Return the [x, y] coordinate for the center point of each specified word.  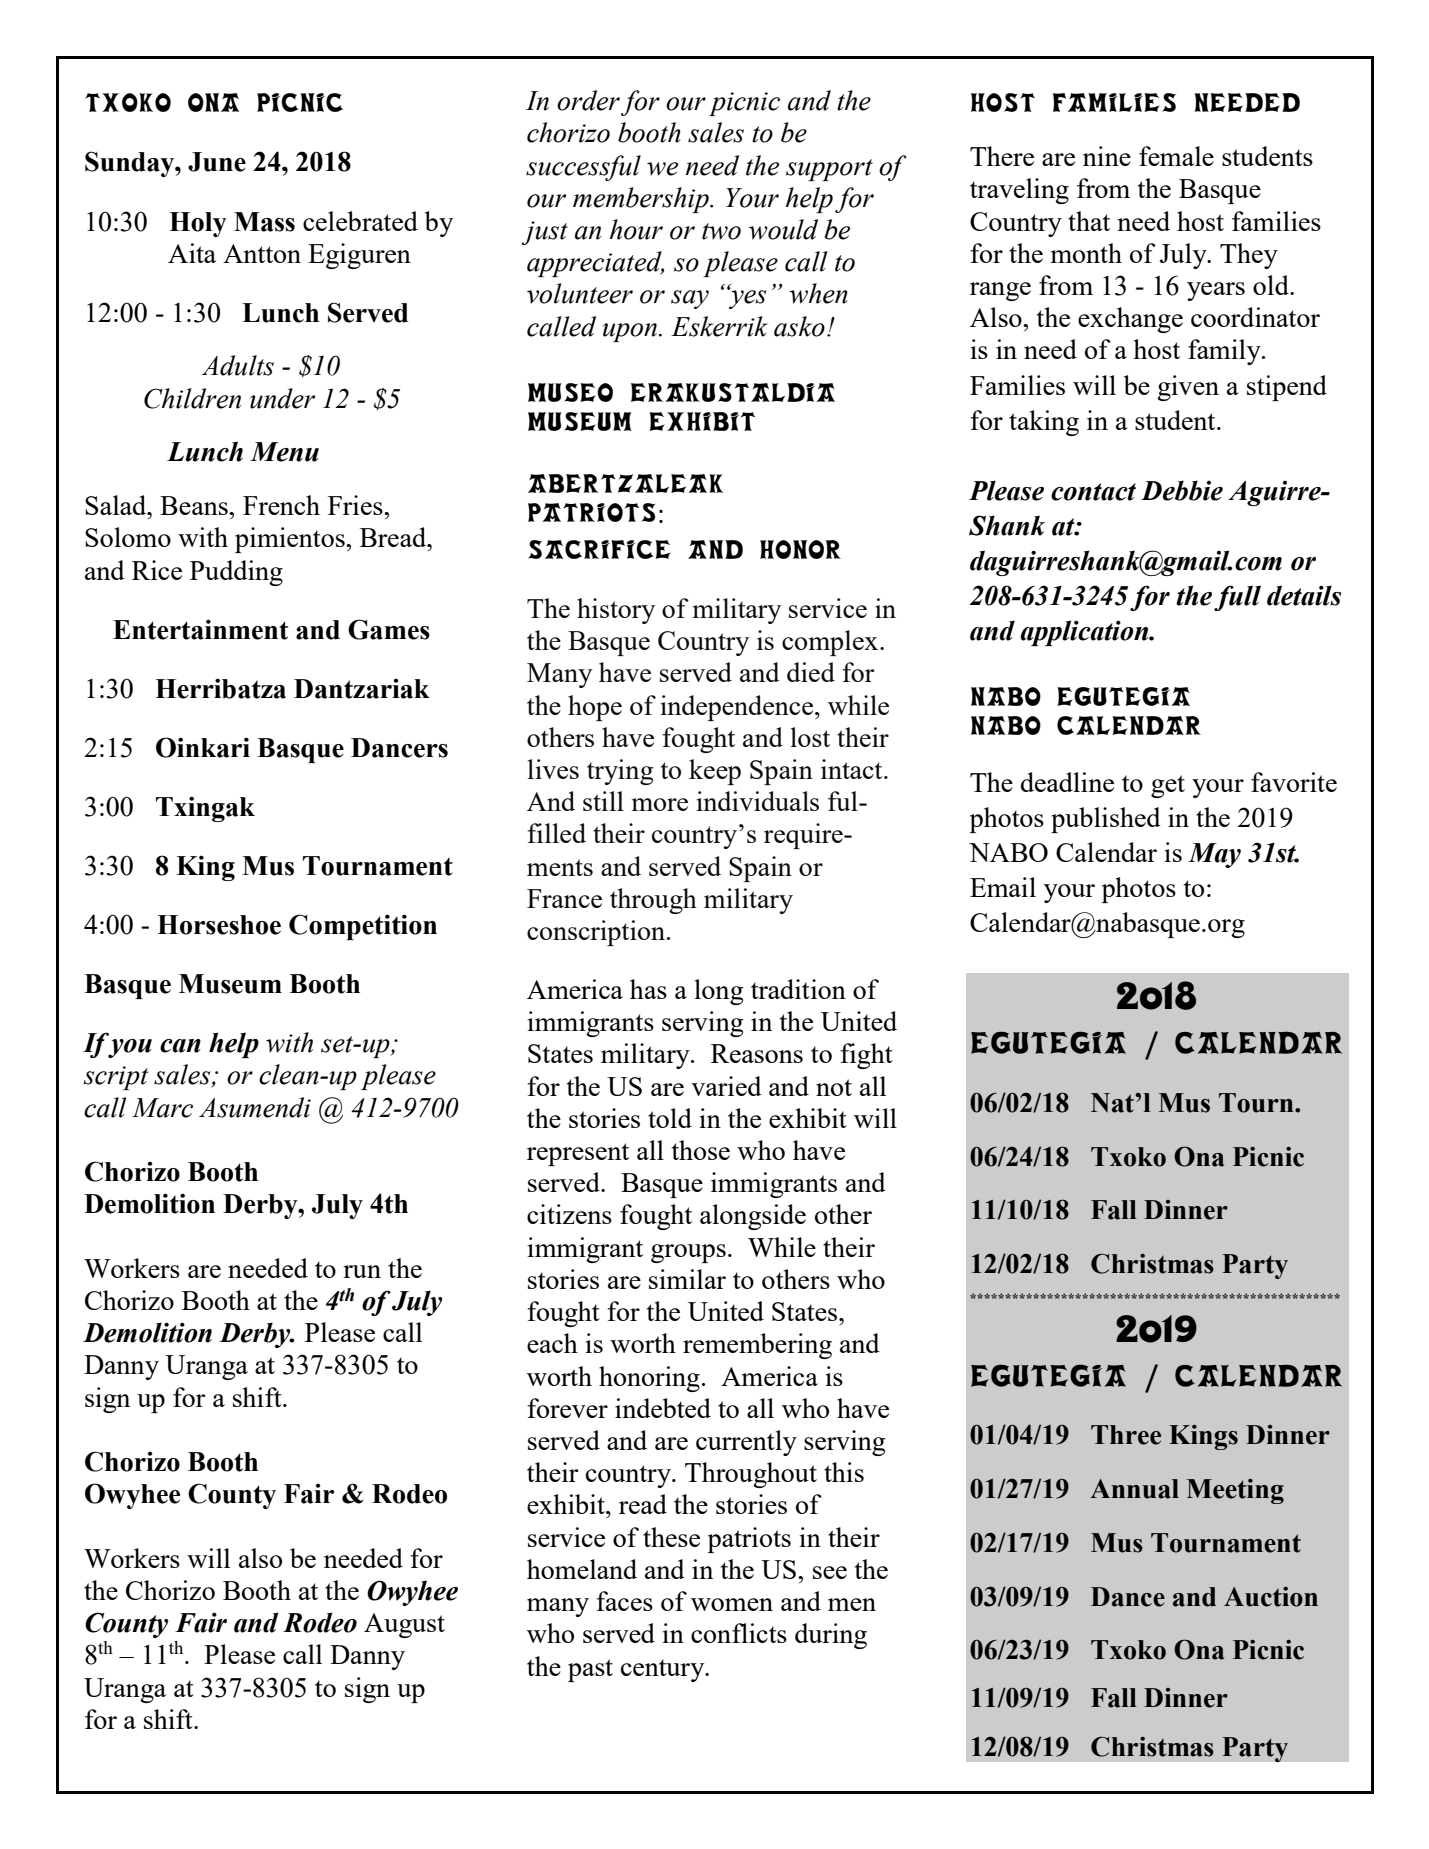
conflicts [739, 1633]
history [616, 611]
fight [866, 1056]
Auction [1271, 1597]
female [1176, 156]
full [1237, 598]
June [217, 162]
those [701, 1150]
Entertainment [200, 629]
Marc [162, 1108]
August [404, 1625]
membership [642, 200]
